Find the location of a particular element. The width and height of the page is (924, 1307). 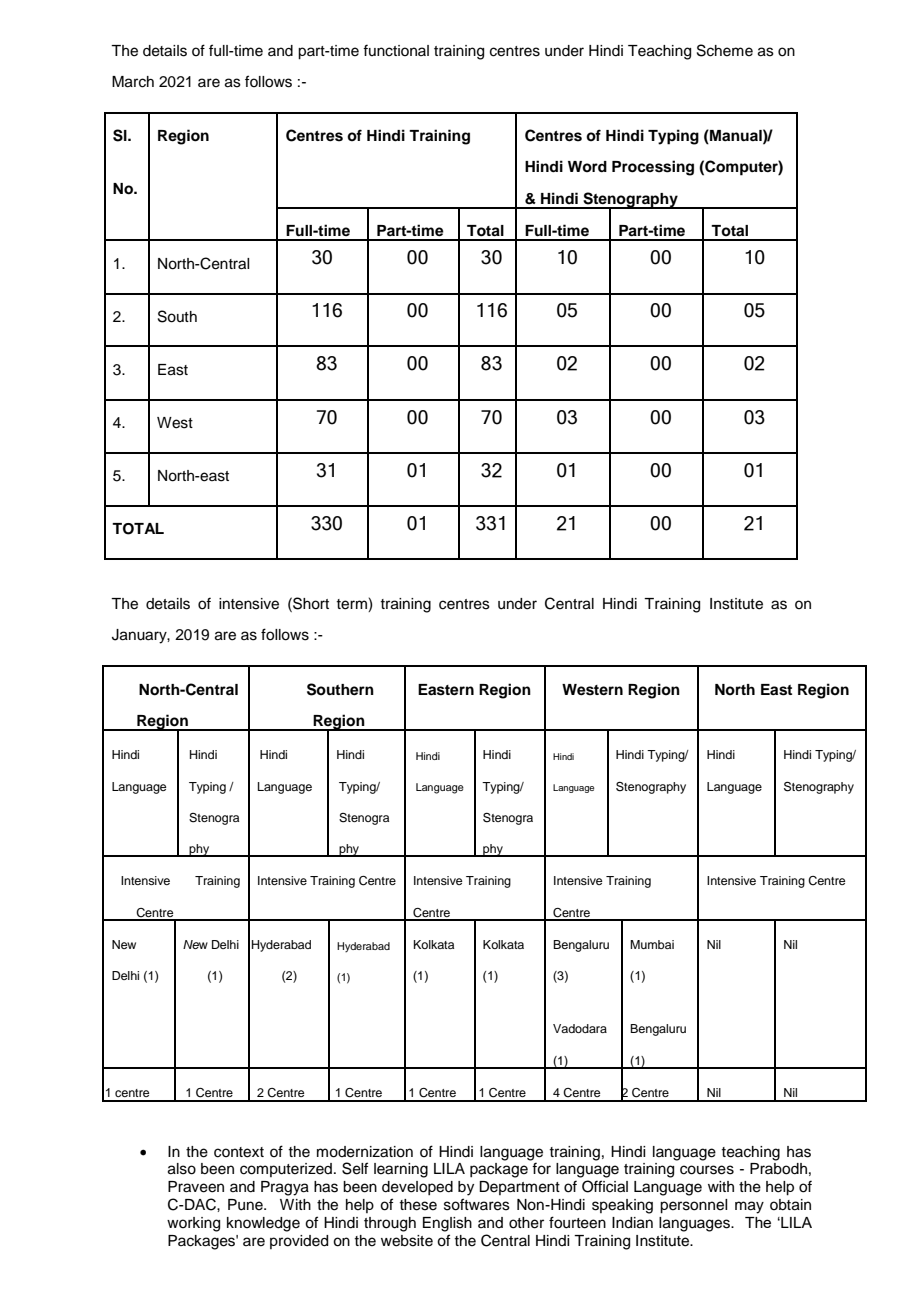

Scheme is located at coordinates (725, 50).
